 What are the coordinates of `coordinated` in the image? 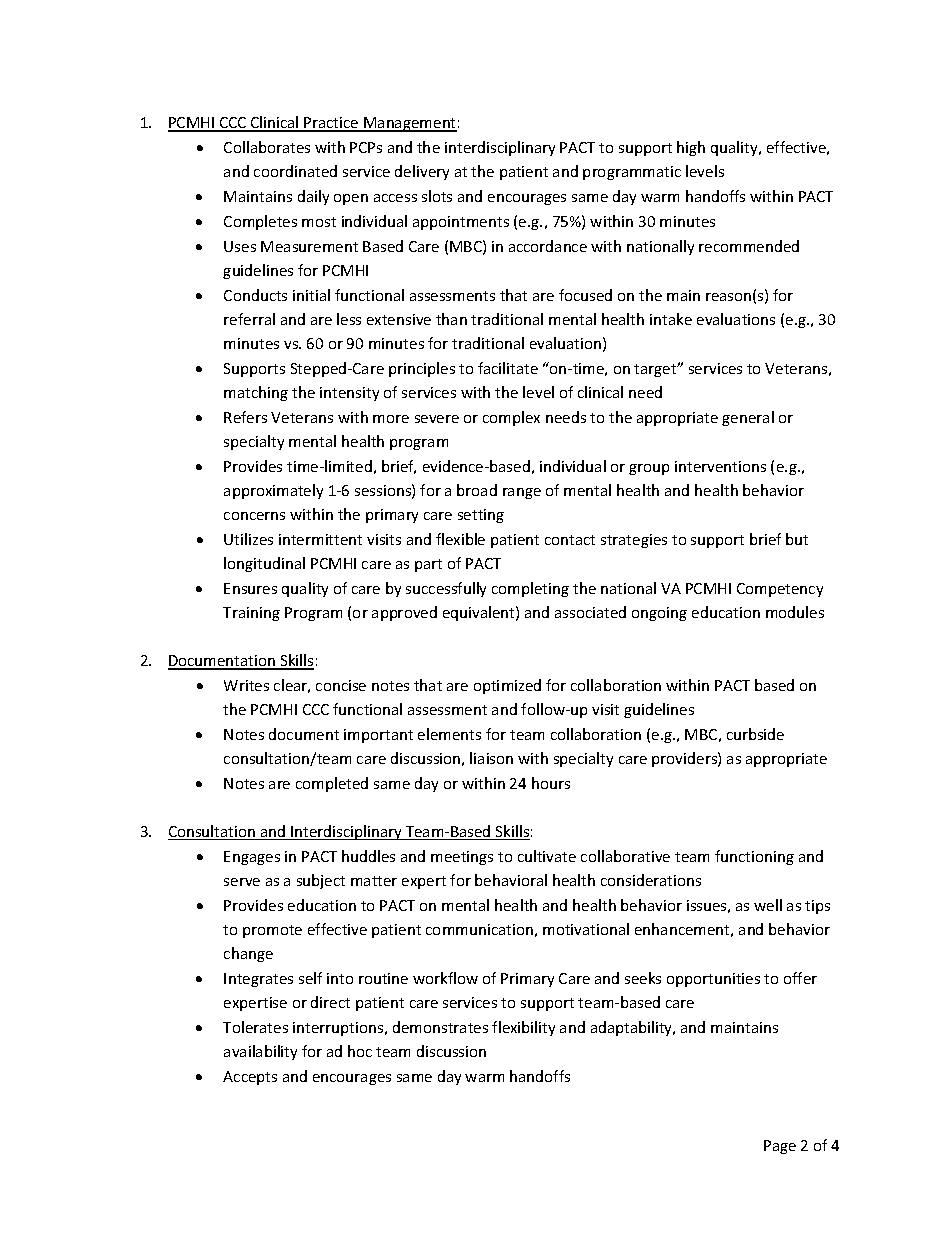 It's located at (295, 171).
